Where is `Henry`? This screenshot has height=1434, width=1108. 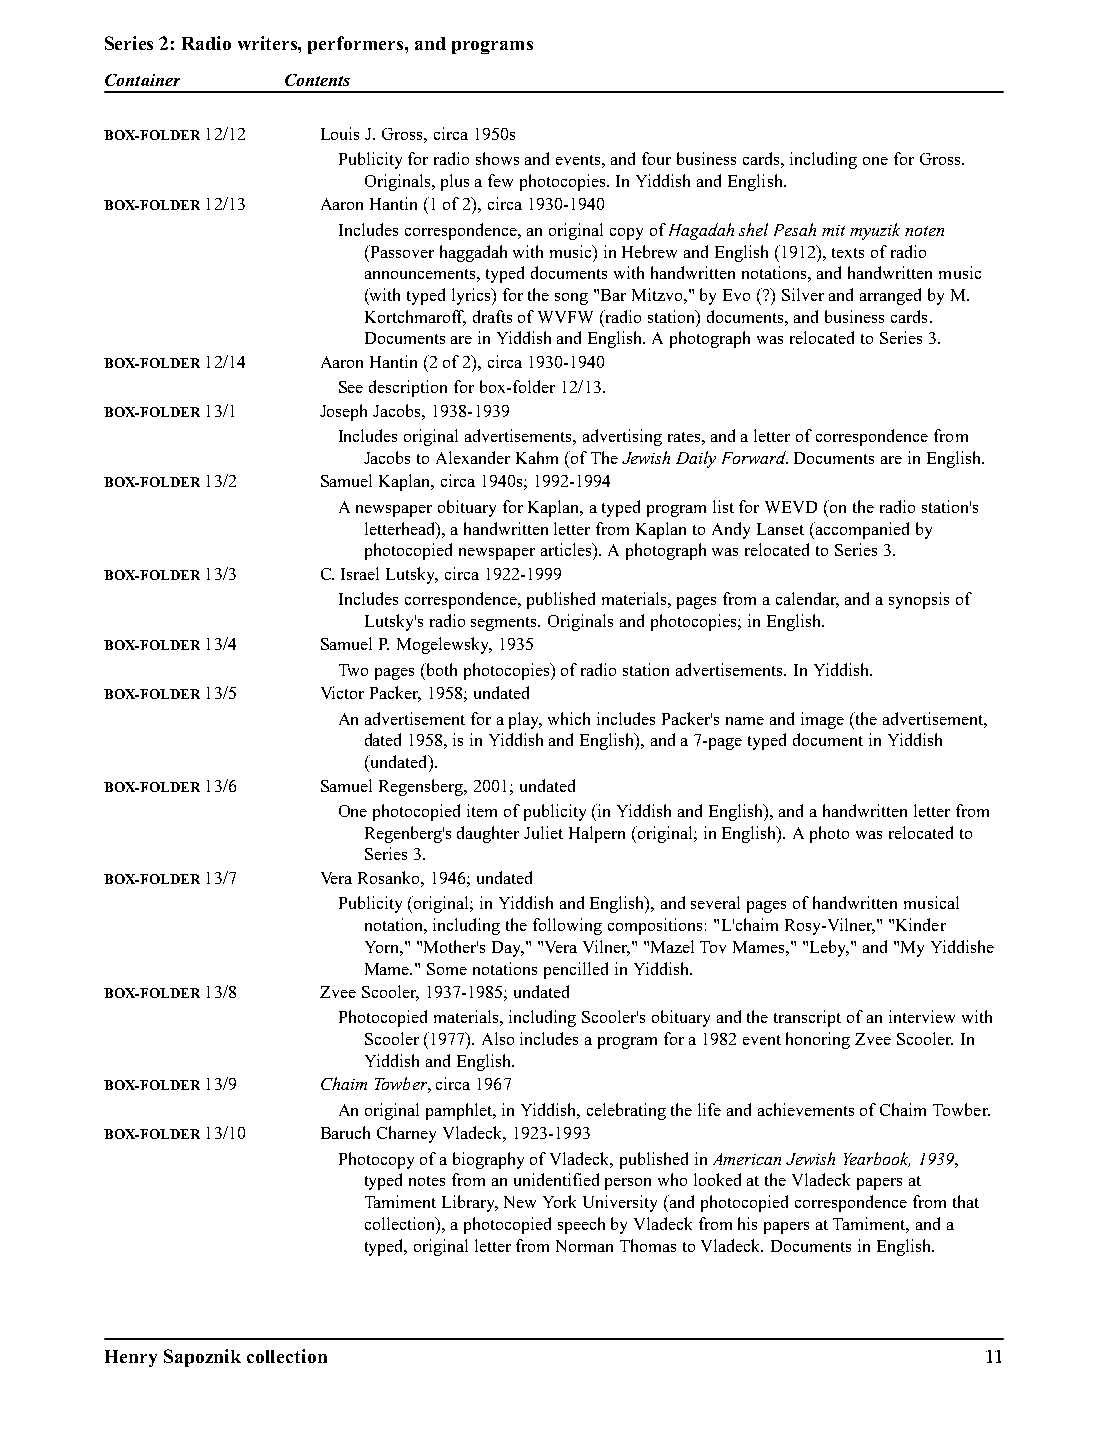
Henry is located at coordinates (131, 1358).
